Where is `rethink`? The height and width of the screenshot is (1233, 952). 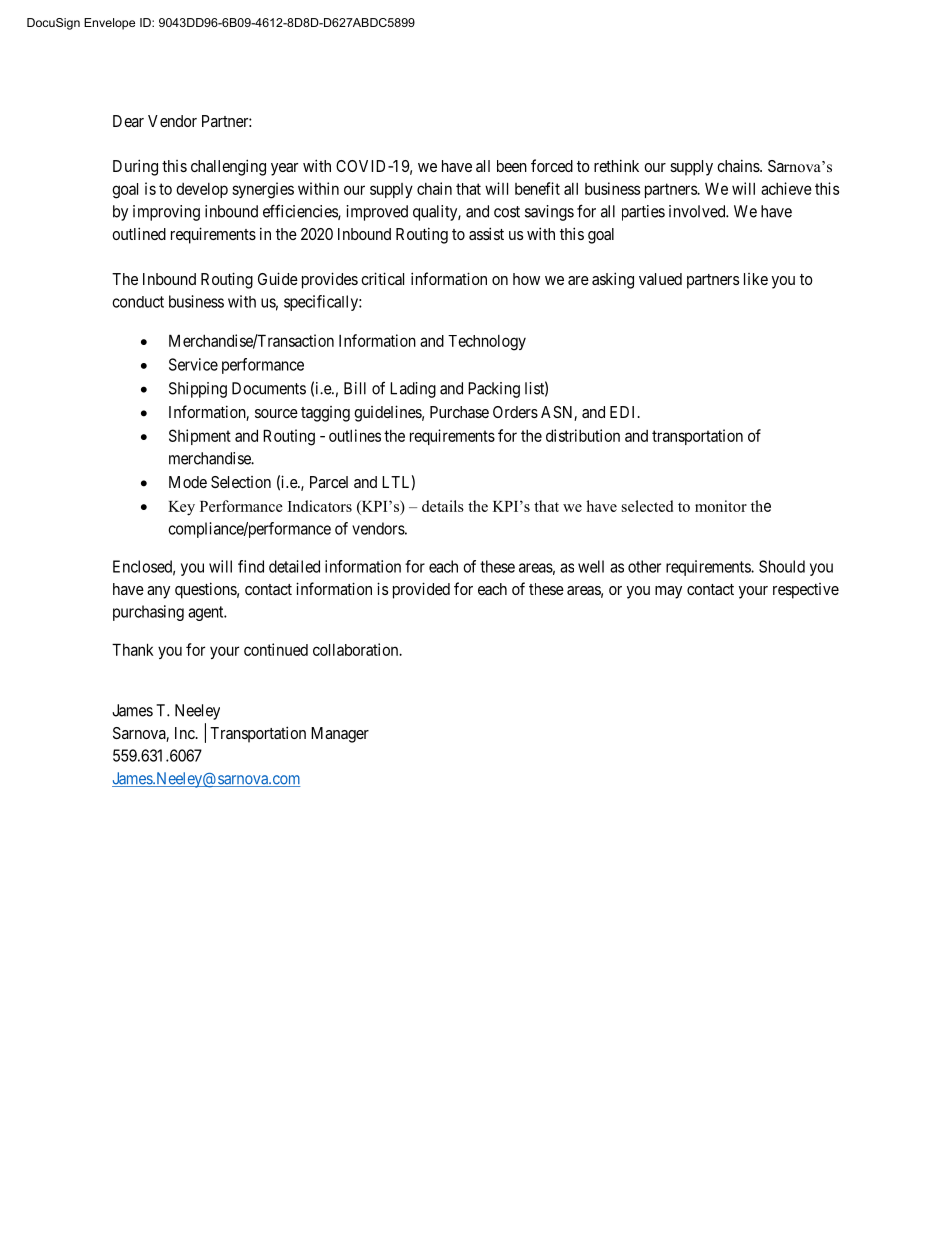 rethink is located at coordinates (616, 165).
